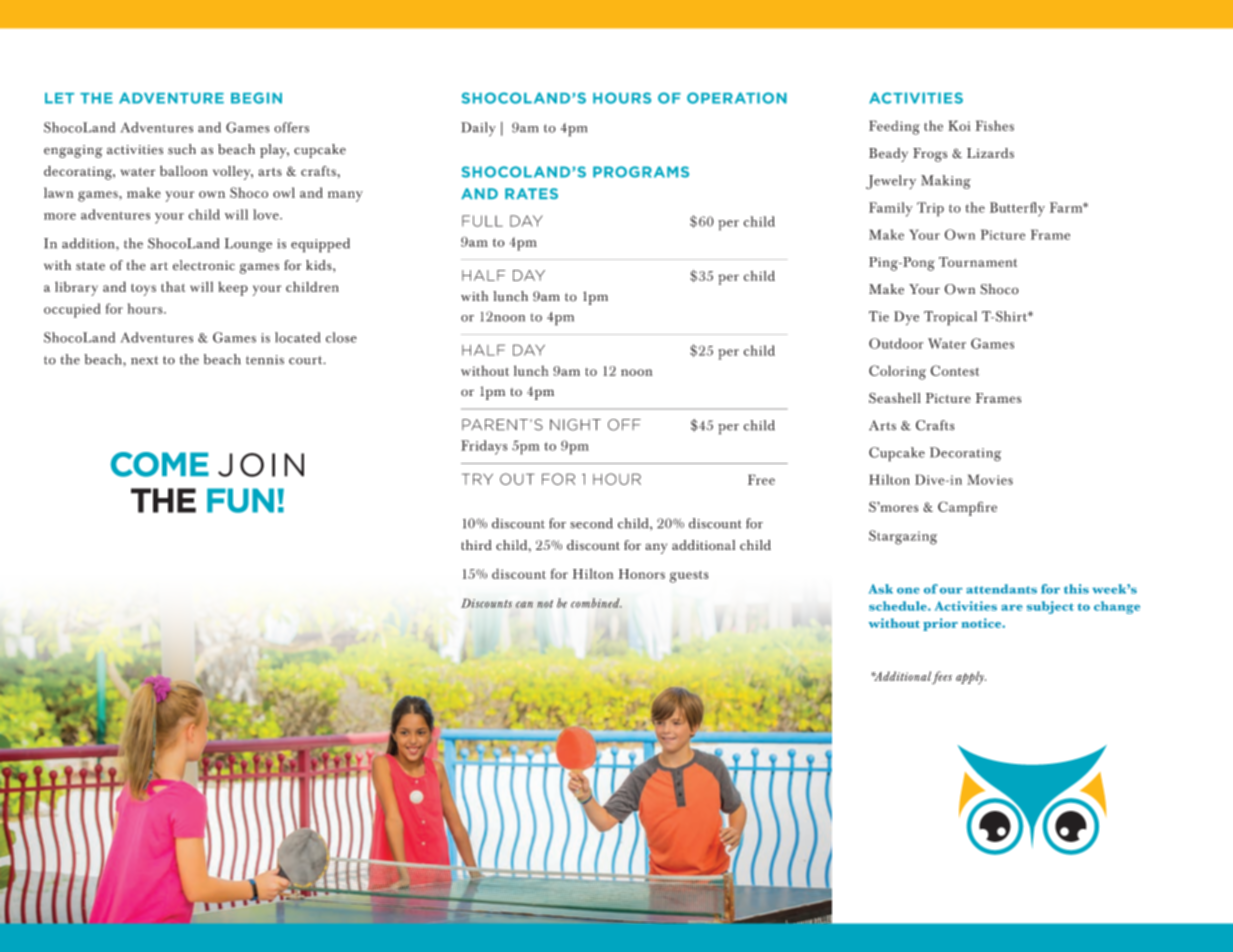 This screenshot has width=1233, height=952. What do you see at coordinates (990, 479) in the screenshot?
I see `Movies` at bounding box center [990, 479].
